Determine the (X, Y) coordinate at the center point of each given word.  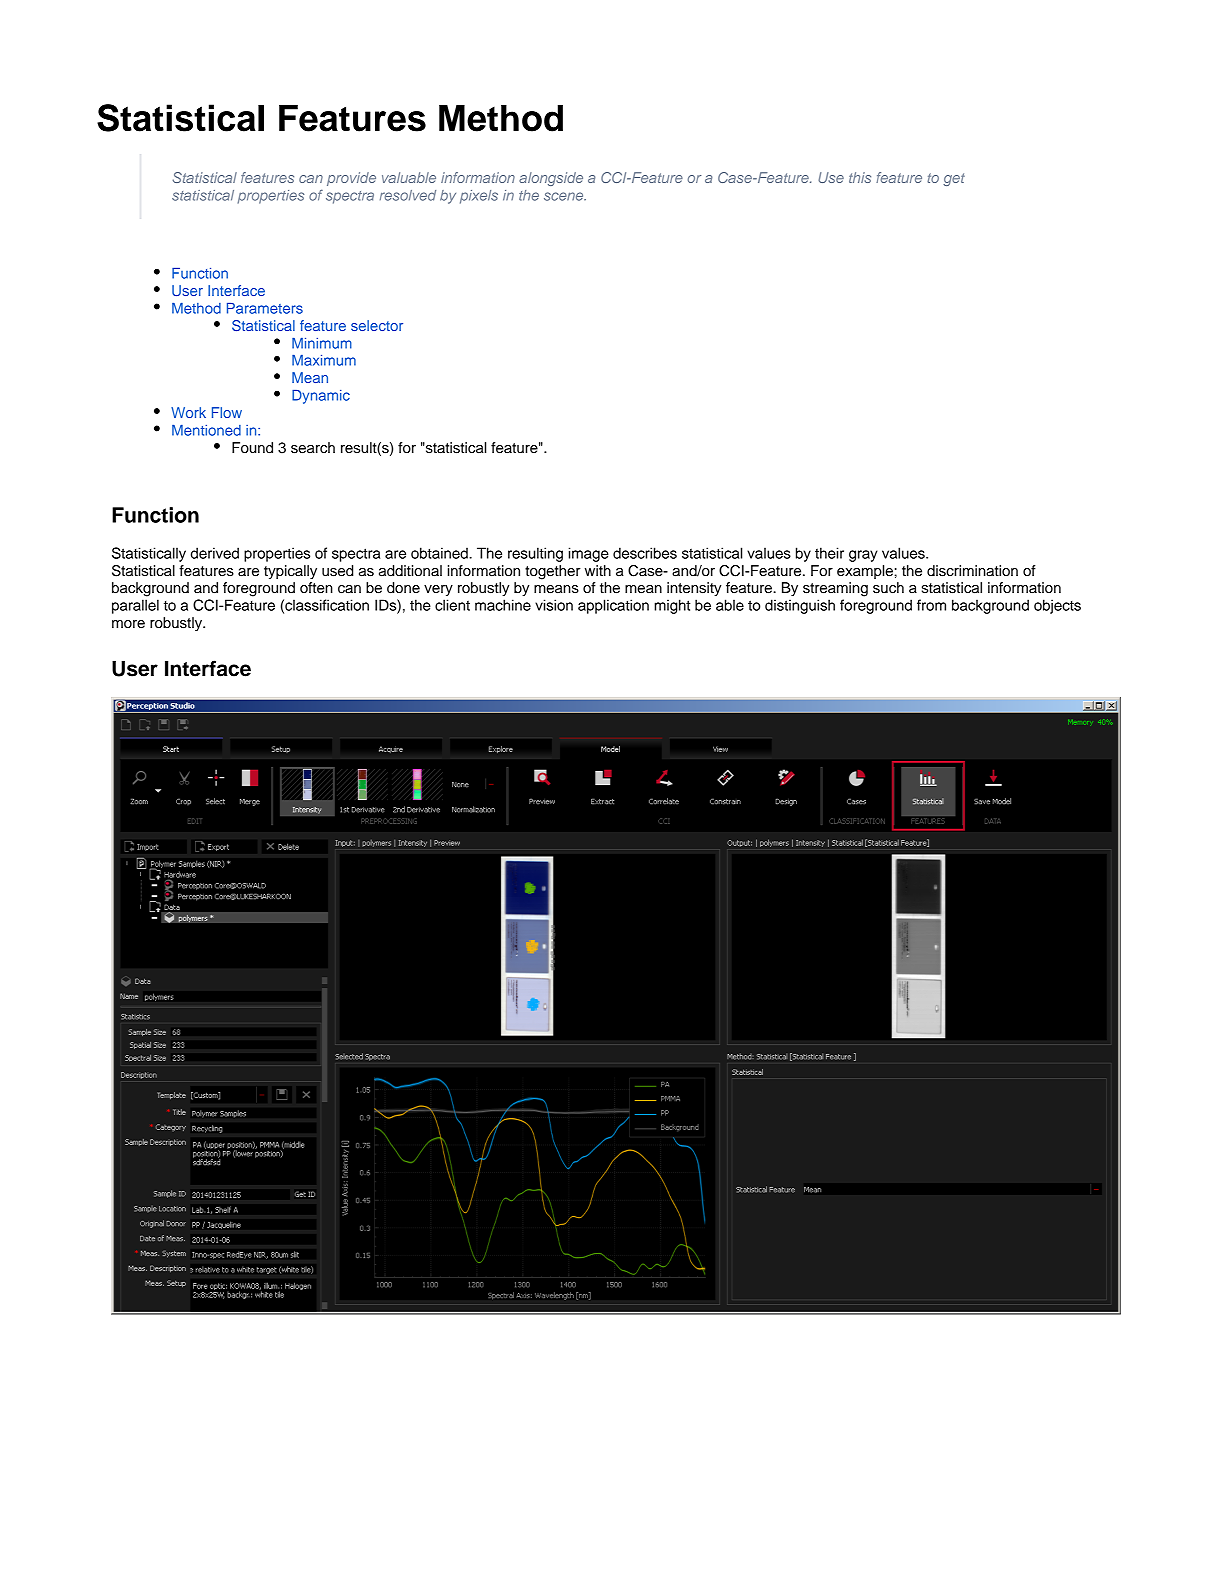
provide (351, 179)
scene (565, 196)
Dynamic (321, 397)
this (860, 177)
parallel (135, 606)
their (829, 553)
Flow (227, 412)
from (931, 605)
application (613, 606)
